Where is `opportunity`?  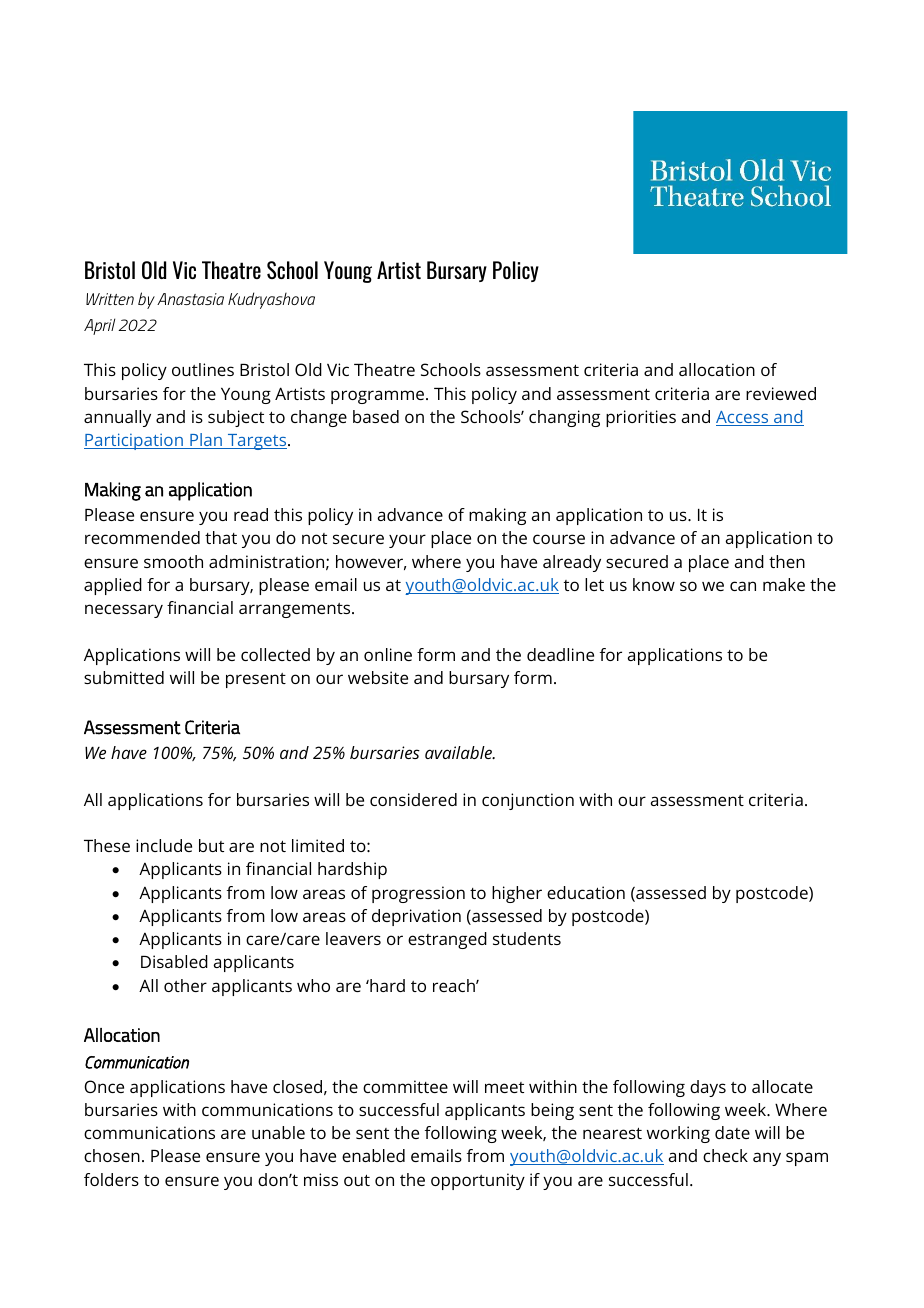 opportunity is located at coordinates (478, 1181).
